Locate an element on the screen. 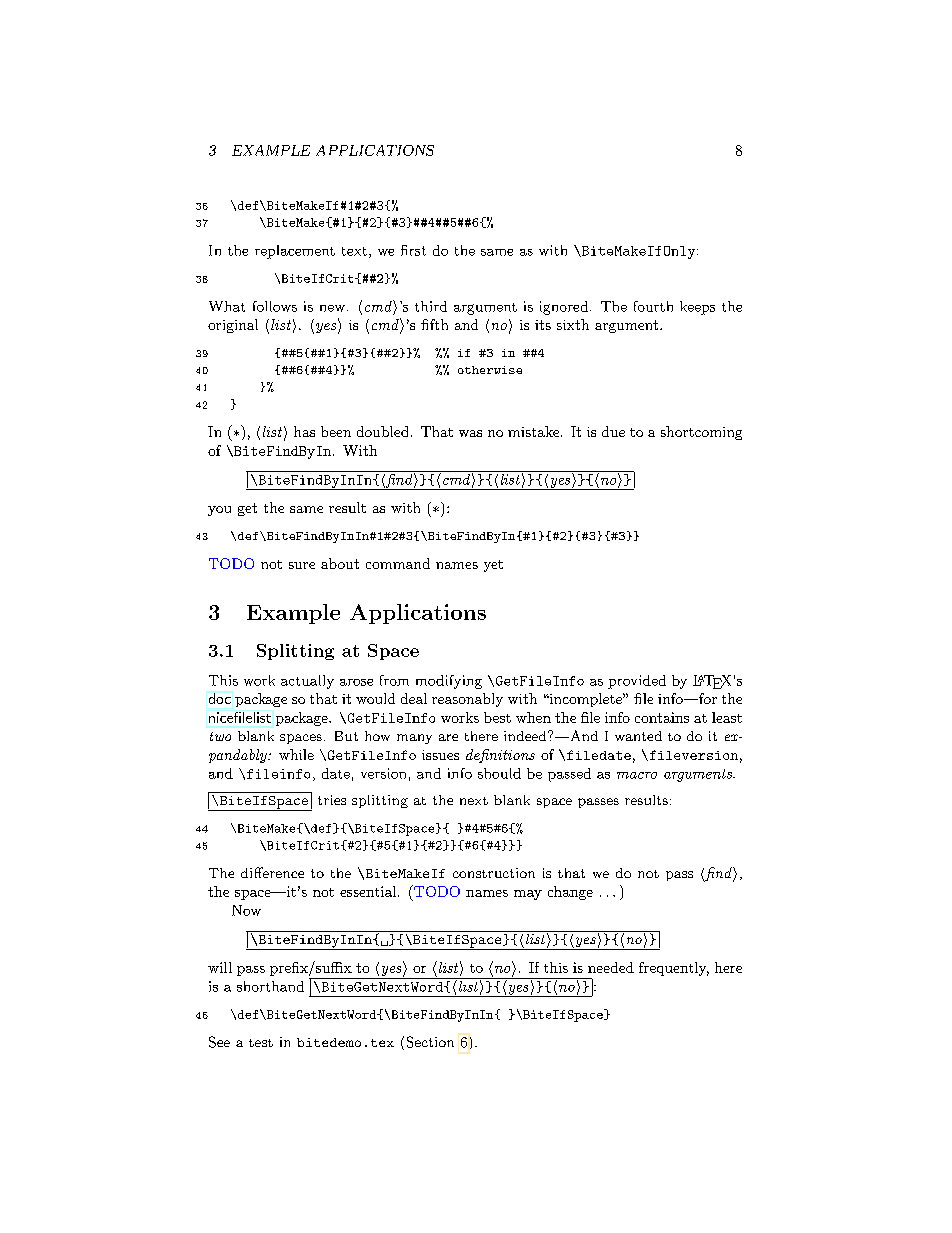 Image resolution: width=952 pixels, height=1233 pixels. replacement is located at coordinates (295, 252).
